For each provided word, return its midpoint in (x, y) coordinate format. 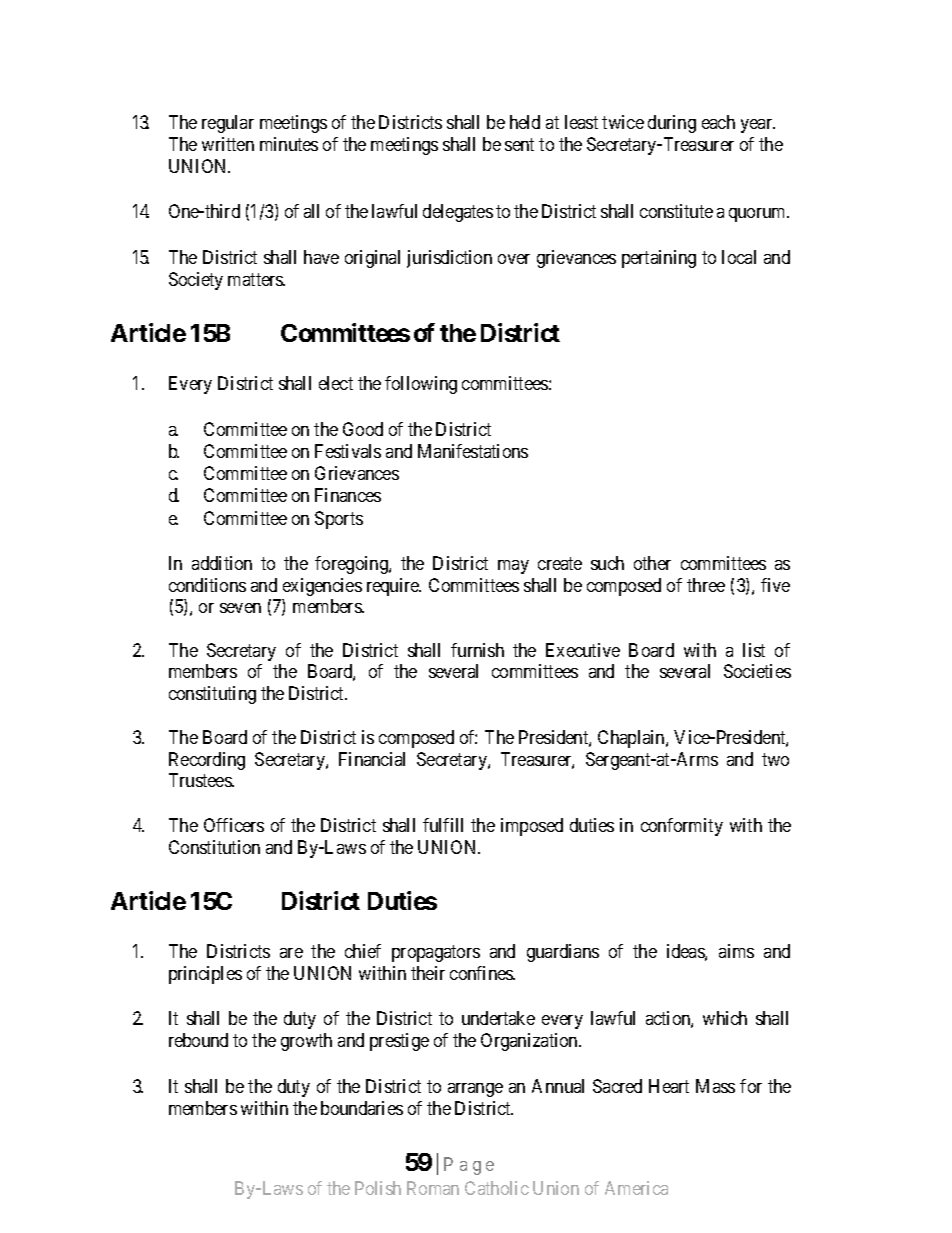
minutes (289, 144)
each (718, 122)
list (754, 650)
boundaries (362, 1108)
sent (519, 144)
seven (240, 608)
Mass (715, 1086)
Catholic (497, 1188)
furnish (477, 650)
